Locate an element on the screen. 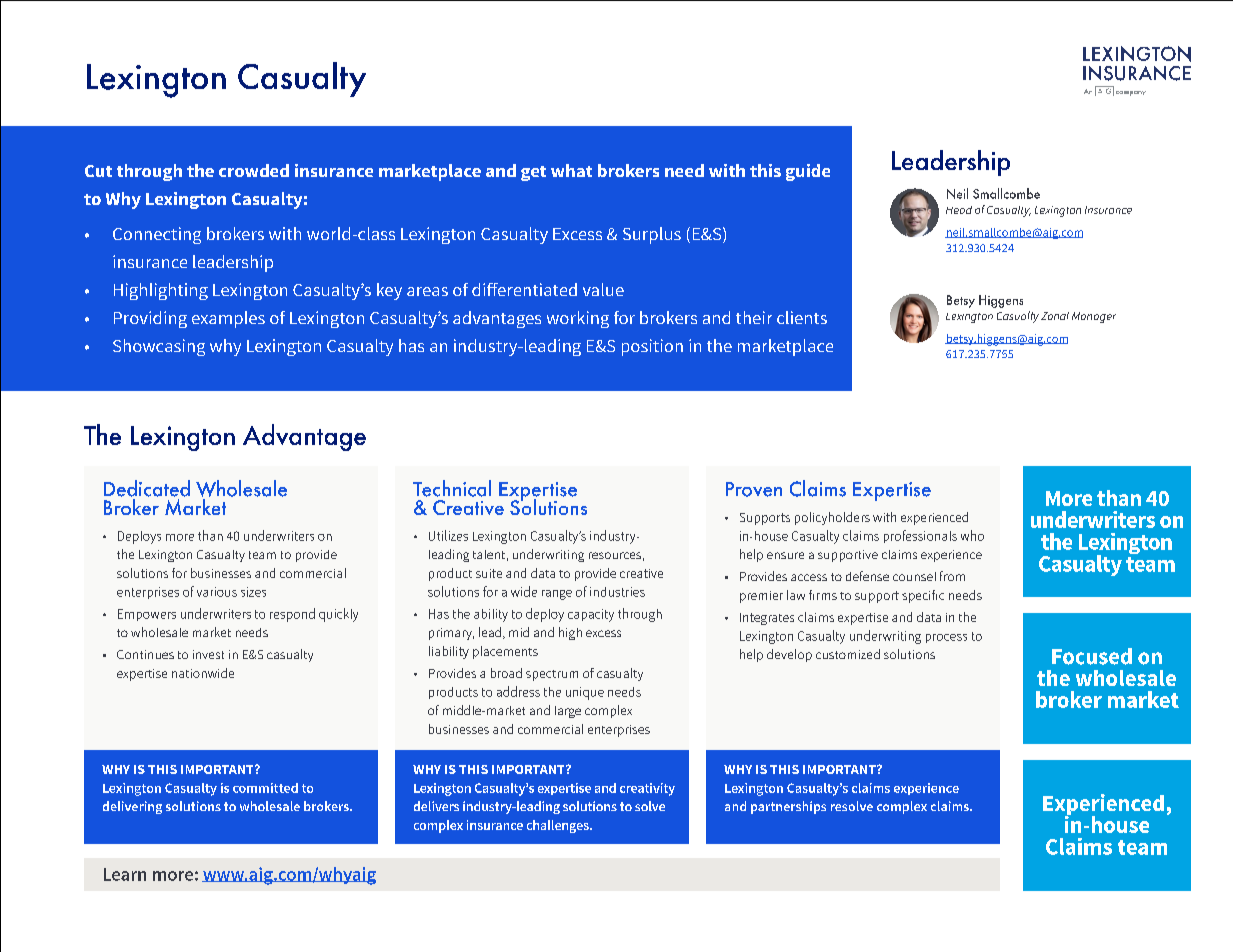 This screenshot has width=1233, height=952. Head is located at coordinates (959, 210).
